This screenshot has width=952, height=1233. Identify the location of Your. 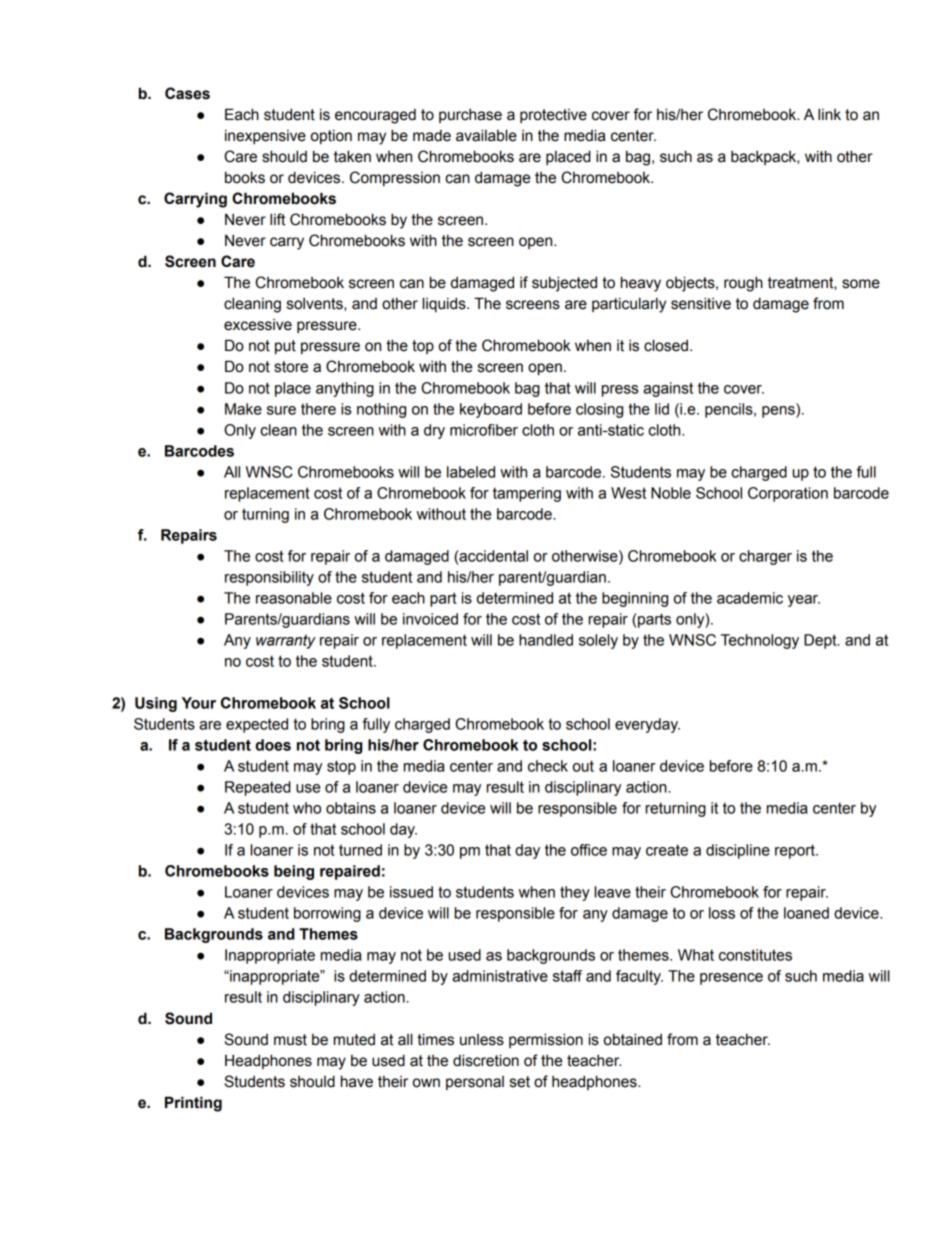
(199, 703).
